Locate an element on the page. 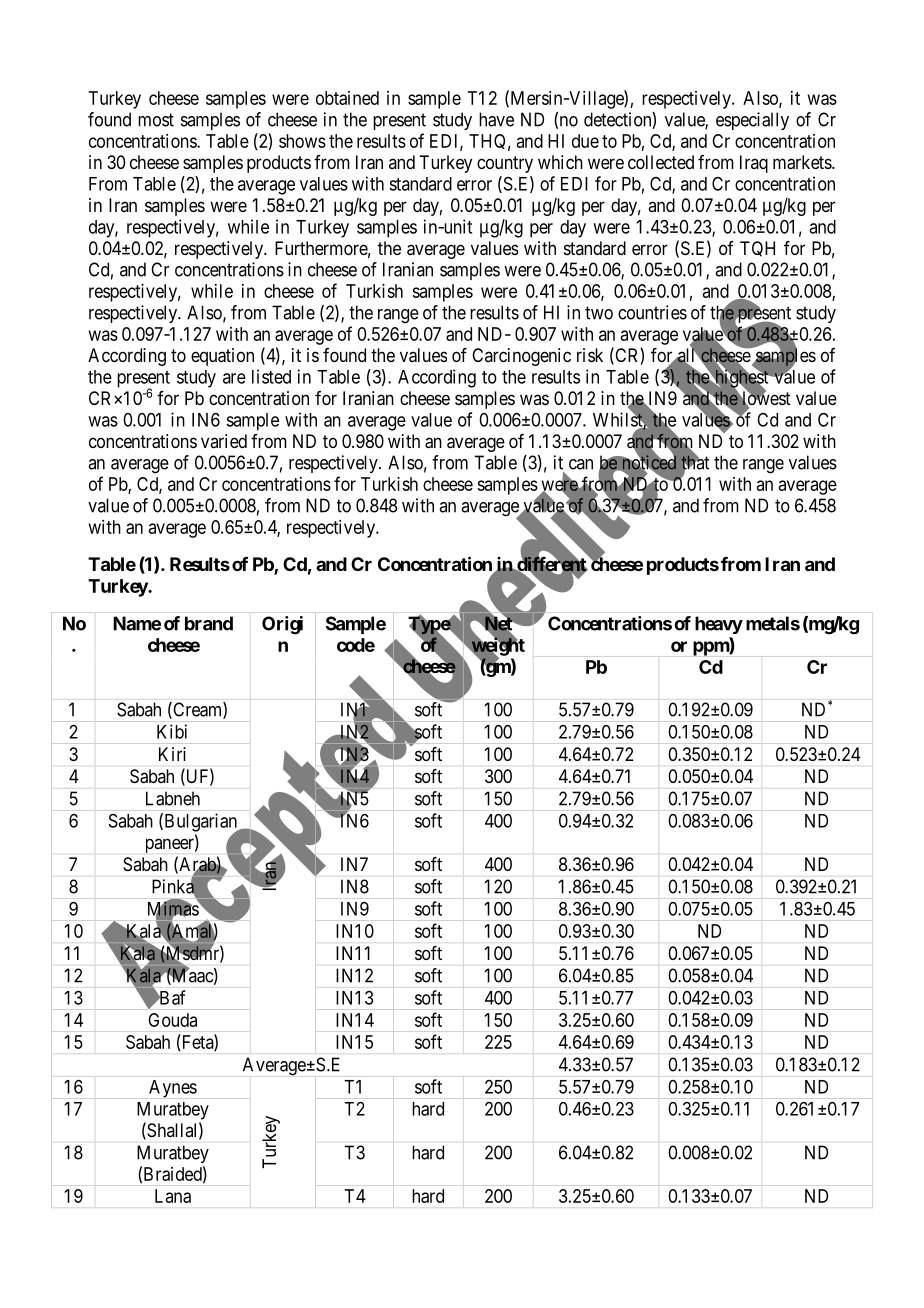 The width and height of the page is (924, 1308). shows is located at coordinates (302, 141).
